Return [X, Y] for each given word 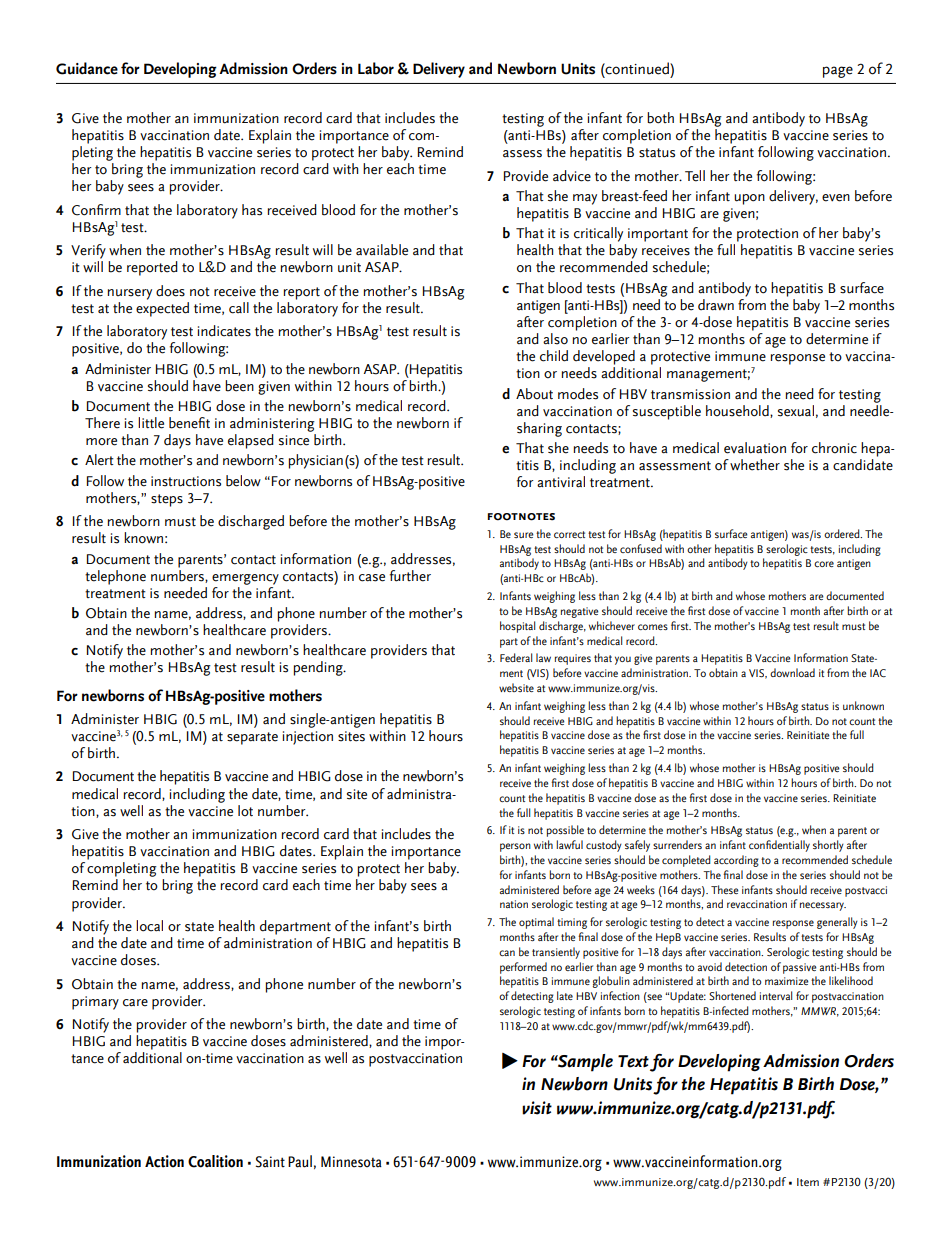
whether [755, 465]
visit [537, 1108]
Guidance [87, 68]
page [838, 72]
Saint [270, 1162]
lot [245, 811]
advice [572, 176]
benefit [189, 423]
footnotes [521, 517]
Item [808, 1182]
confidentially [779, 846]
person [515, 847]
